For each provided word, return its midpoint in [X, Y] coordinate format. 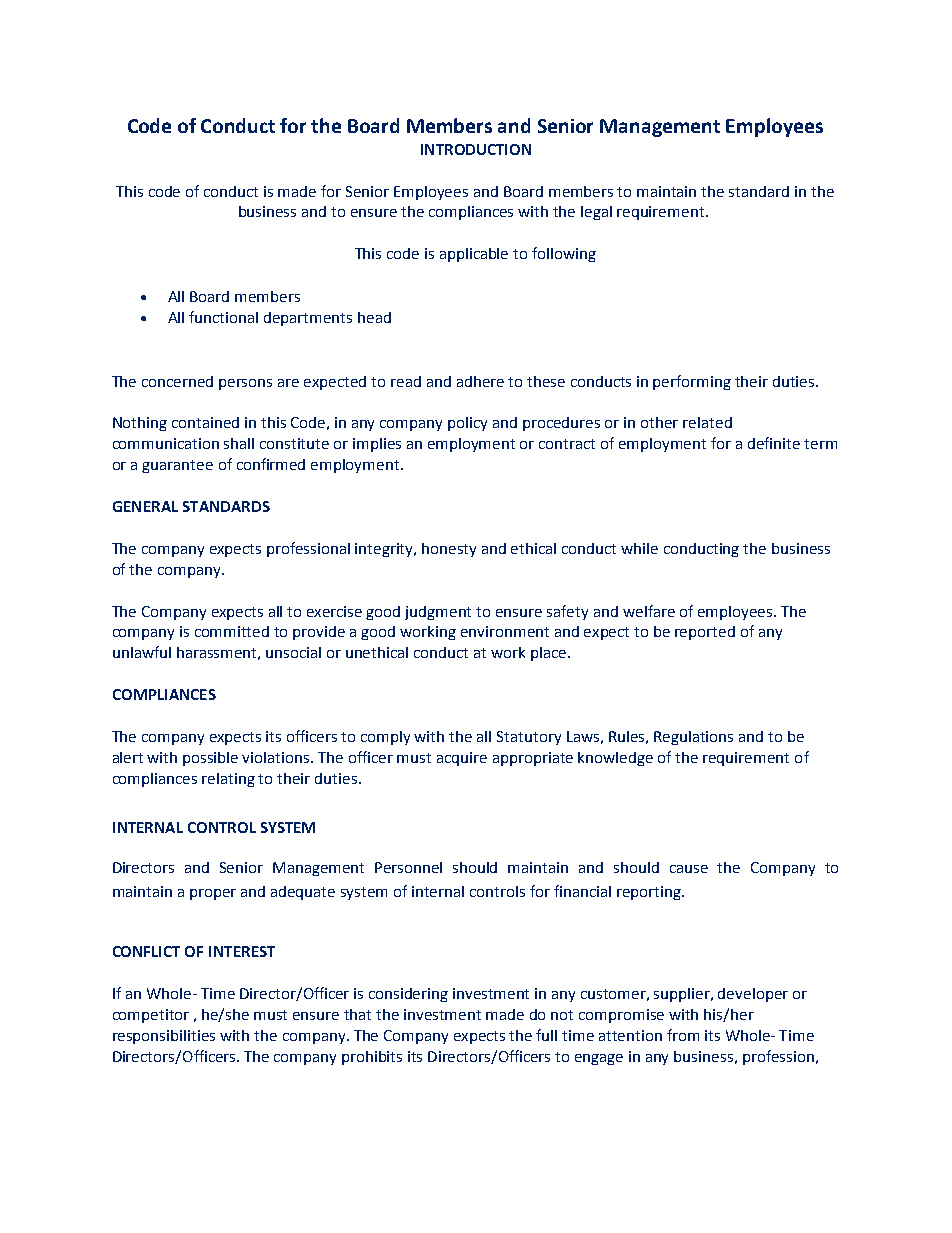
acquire [462, 759]
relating [228, 780]
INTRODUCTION [476, 149]
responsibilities [164, 1037]
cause [689, 869]
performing [692, 382]
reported [705, 633]
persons [245, 384]
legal [596, 213]
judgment [438, 613]
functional [223, 317]
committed [232, 631]
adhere [480, 381]
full [546, 1035]
